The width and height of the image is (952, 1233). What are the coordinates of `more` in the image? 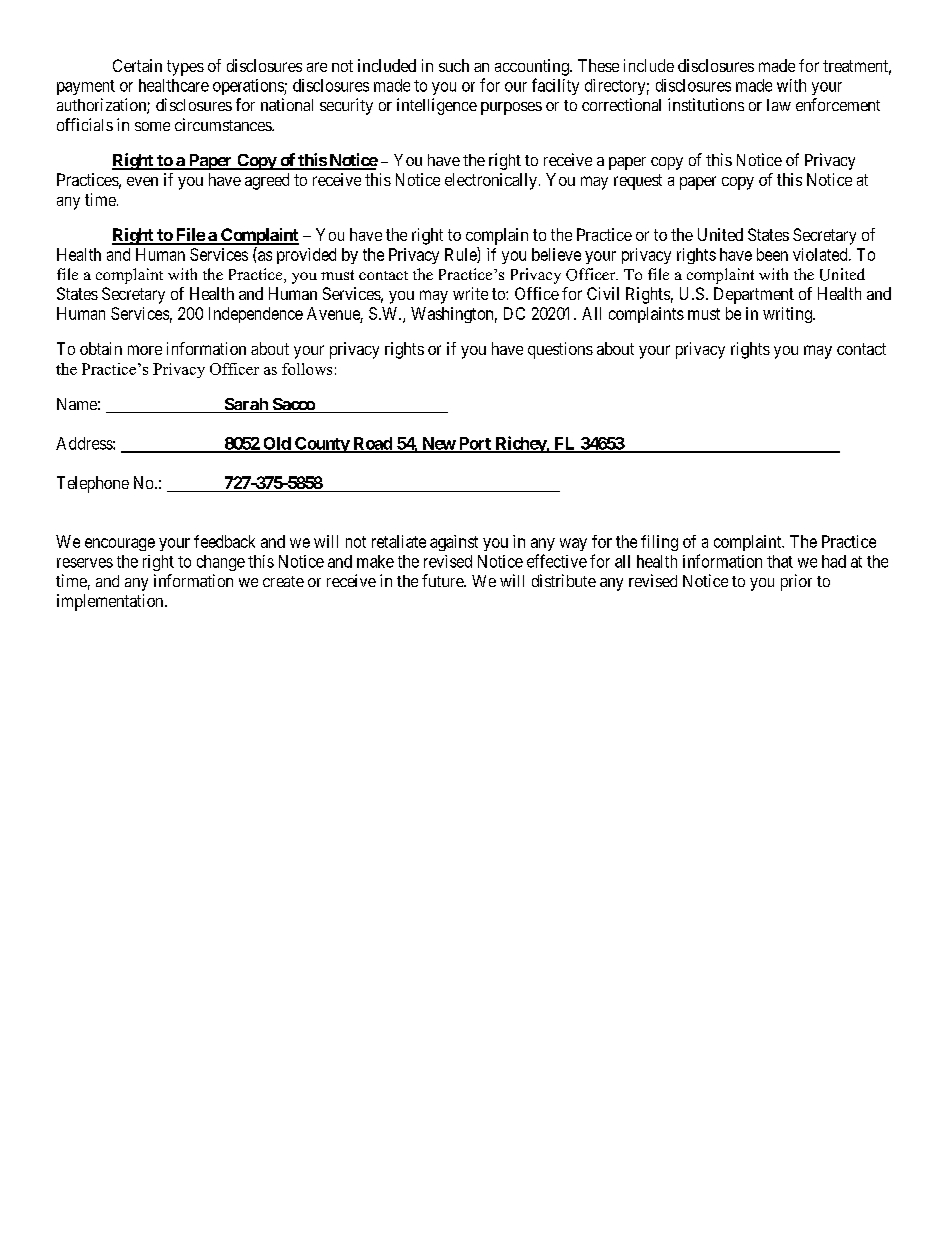 It's located at (145, 350).
